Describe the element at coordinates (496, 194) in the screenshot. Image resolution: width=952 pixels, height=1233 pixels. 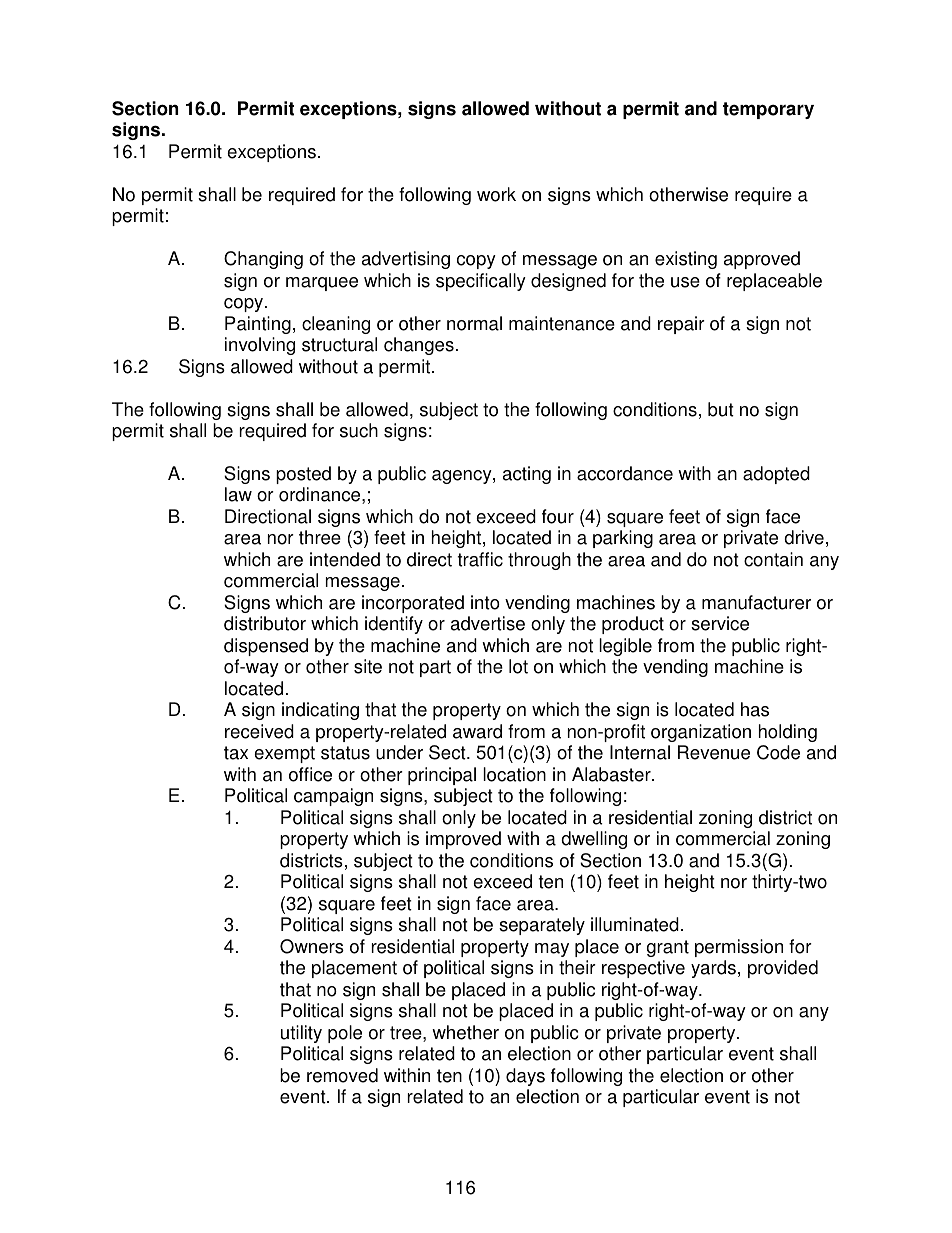
I see `work` at that location.
